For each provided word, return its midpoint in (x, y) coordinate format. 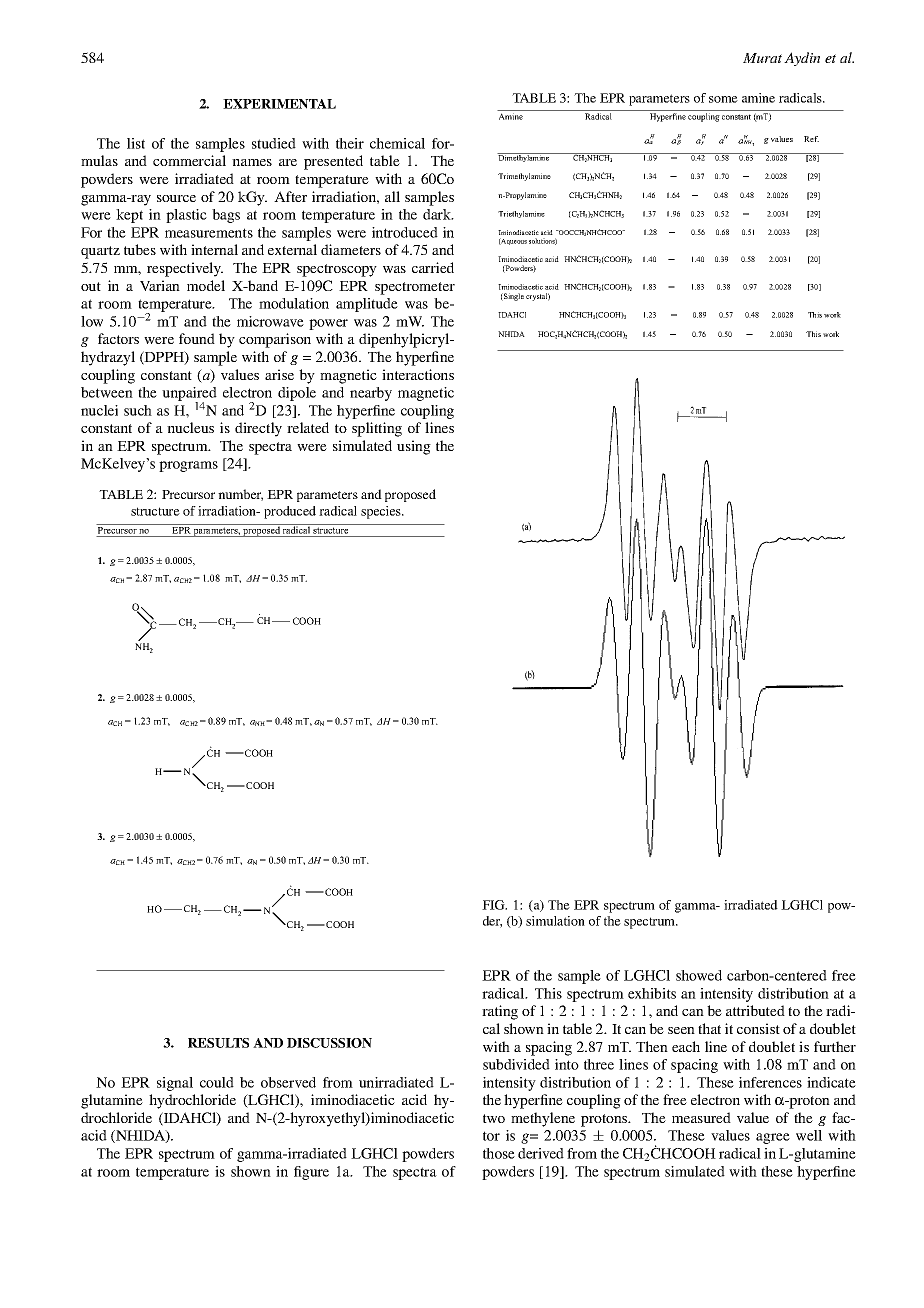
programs (188, 466)
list (136, 143)
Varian (160, 285)
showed (699, 975)
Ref (811, 139)
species (382, 512)
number (240, 495)
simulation (555, 921)
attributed (755, 1010)
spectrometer (415, 288)
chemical (397, 143)
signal (175, 1084)
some (723, 99)
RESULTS (218, 1043)
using (414, 447)
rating (500, 1012)
